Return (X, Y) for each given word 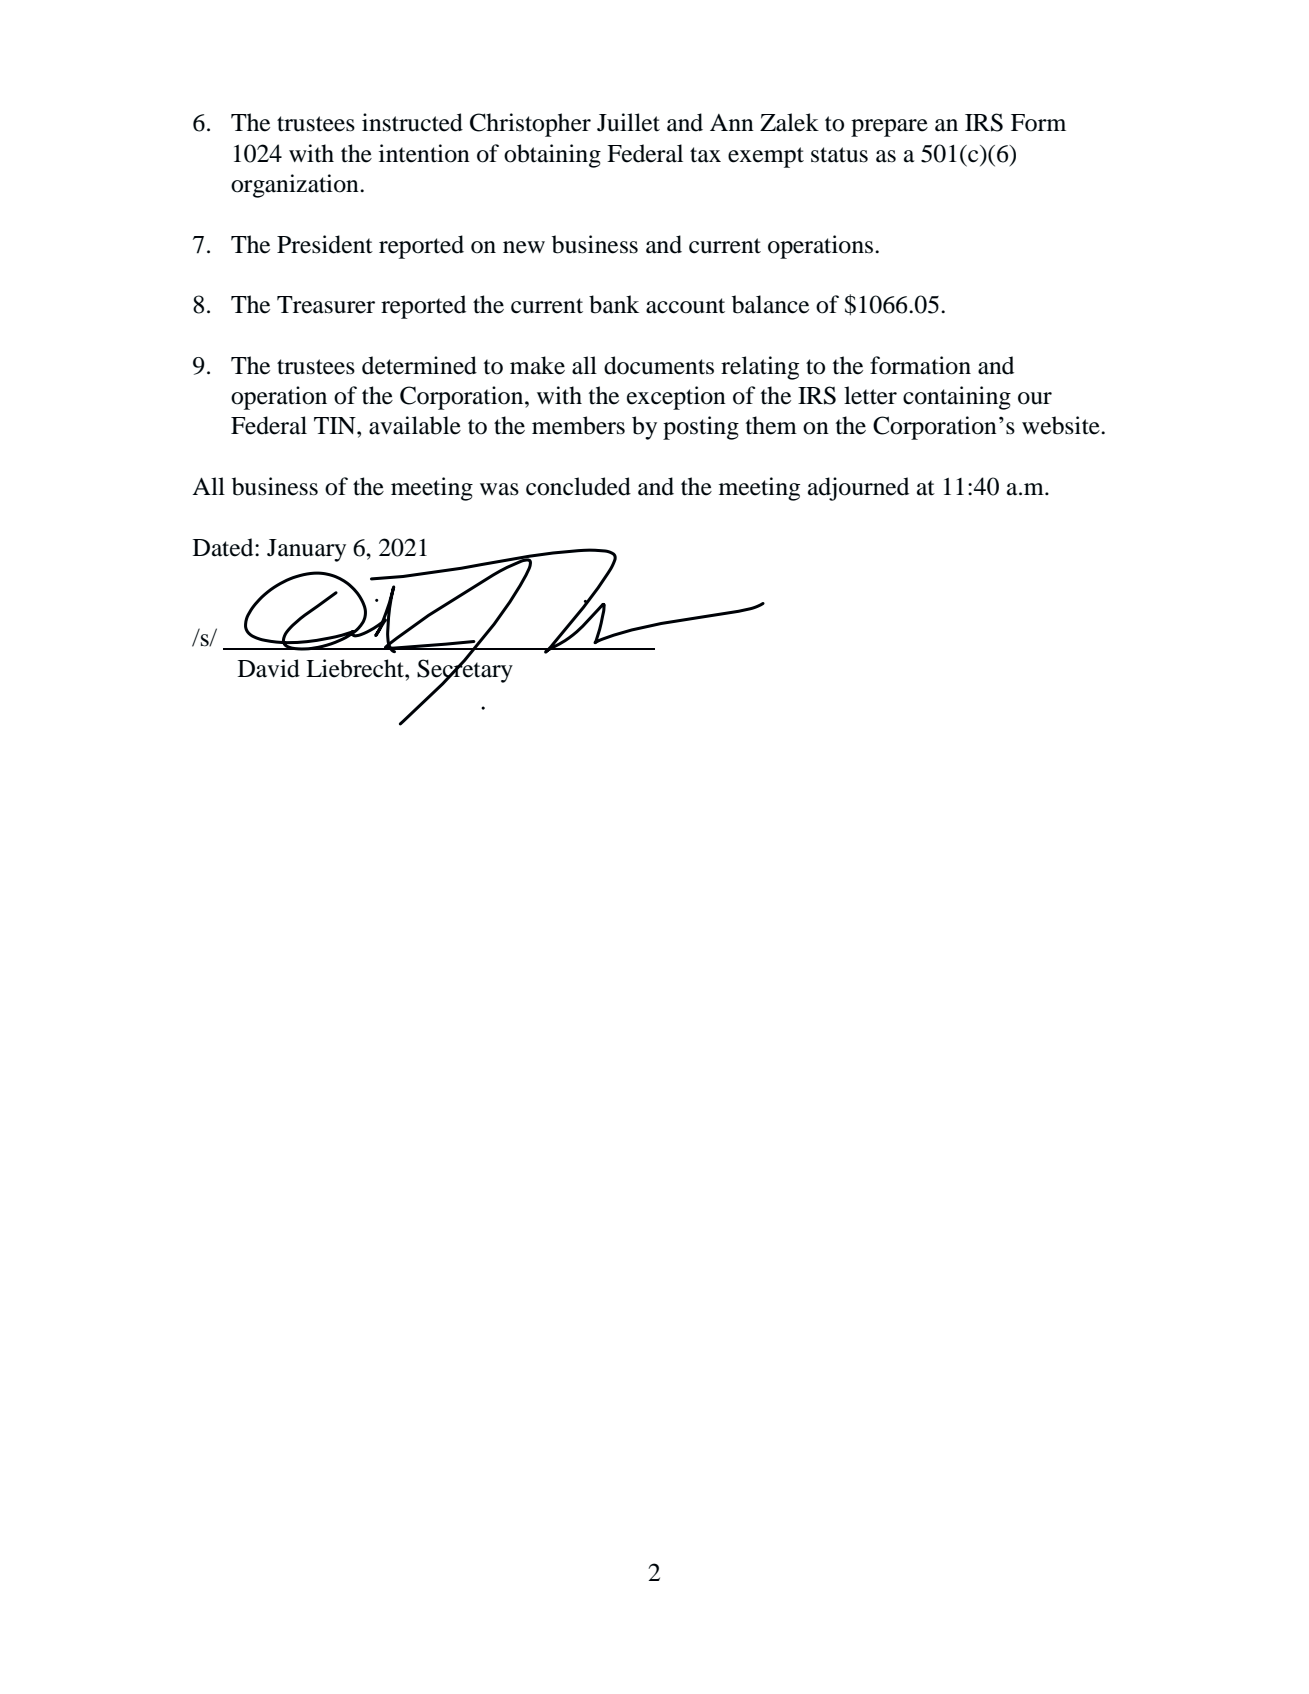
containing (957, 398)
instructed (412, 122)
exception (676, 398)
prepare (889, 128)
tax (705, 155)
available (415, 425)
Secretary (465, 671)
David (269, 668)
